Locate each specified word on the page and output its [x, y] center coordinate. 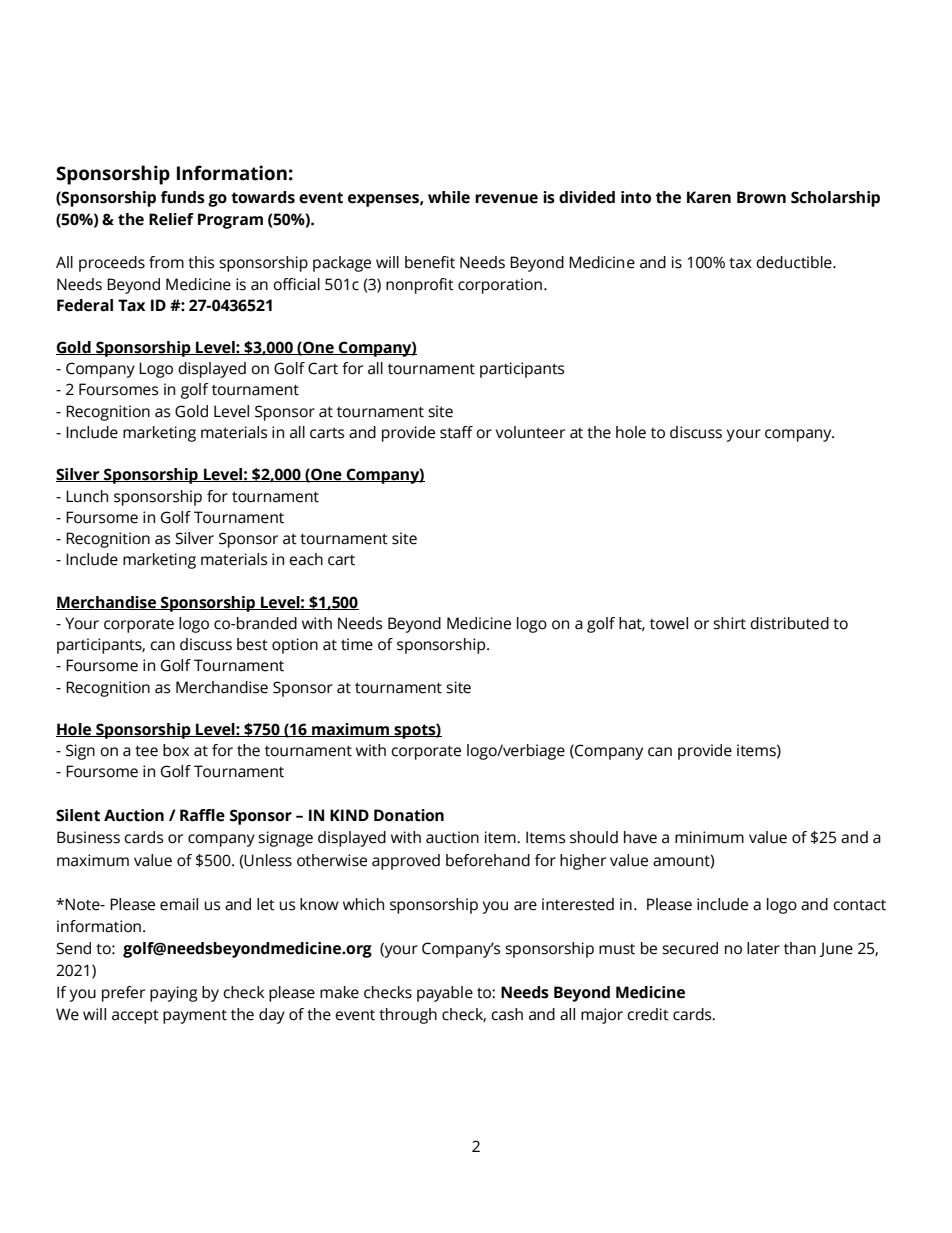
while [449, 197]
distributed [789, 623]
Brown [761, 197]
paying [174, 994]
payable [445, 994]
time [357, 644]
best [252, 644]
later [763, 948]
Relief [171, 219]
